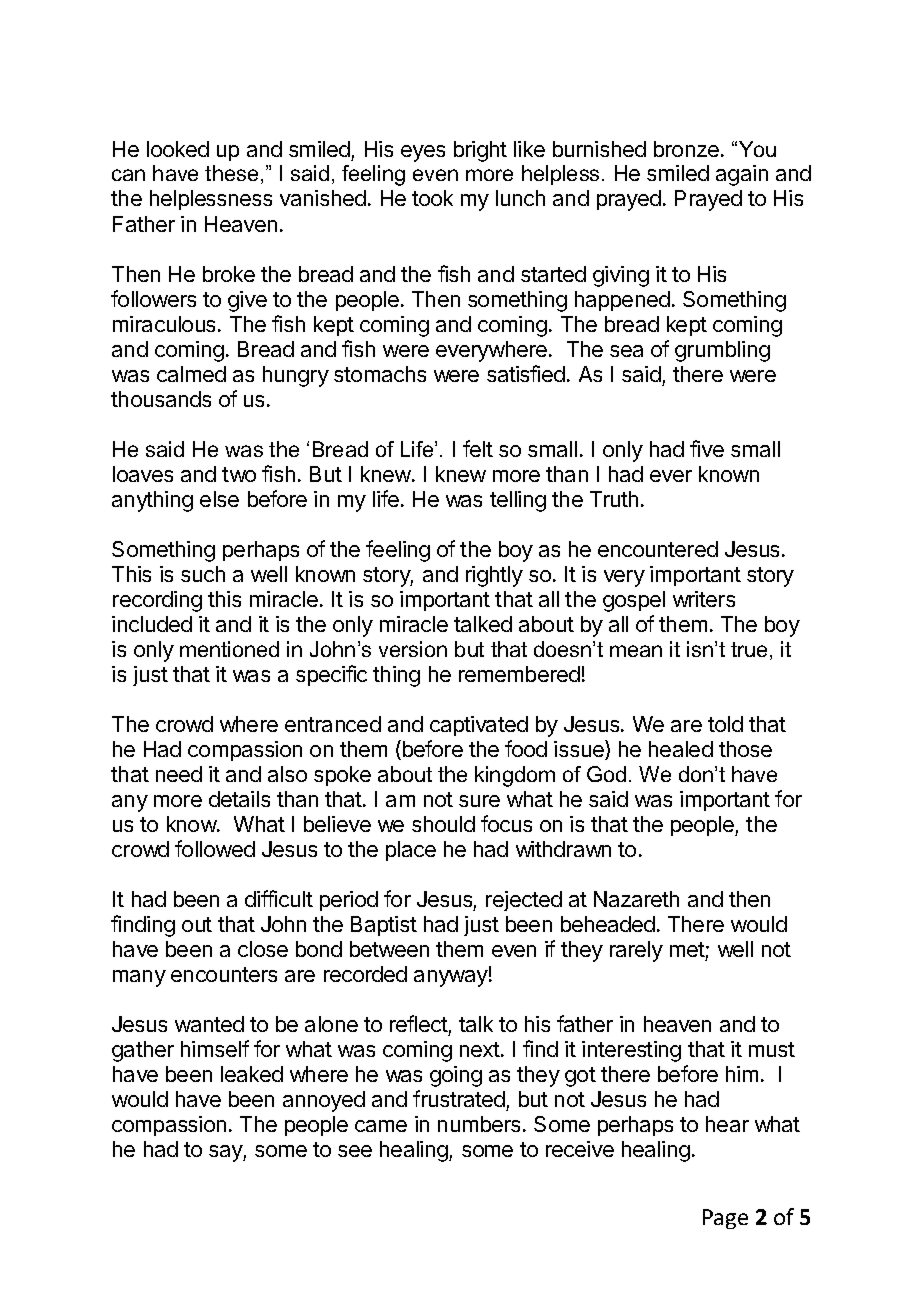 The height and width of the image is (1308, 924). What do you see at coordinates (231, 173) in the image?
I see `these` at bounding box center [231, 173].
